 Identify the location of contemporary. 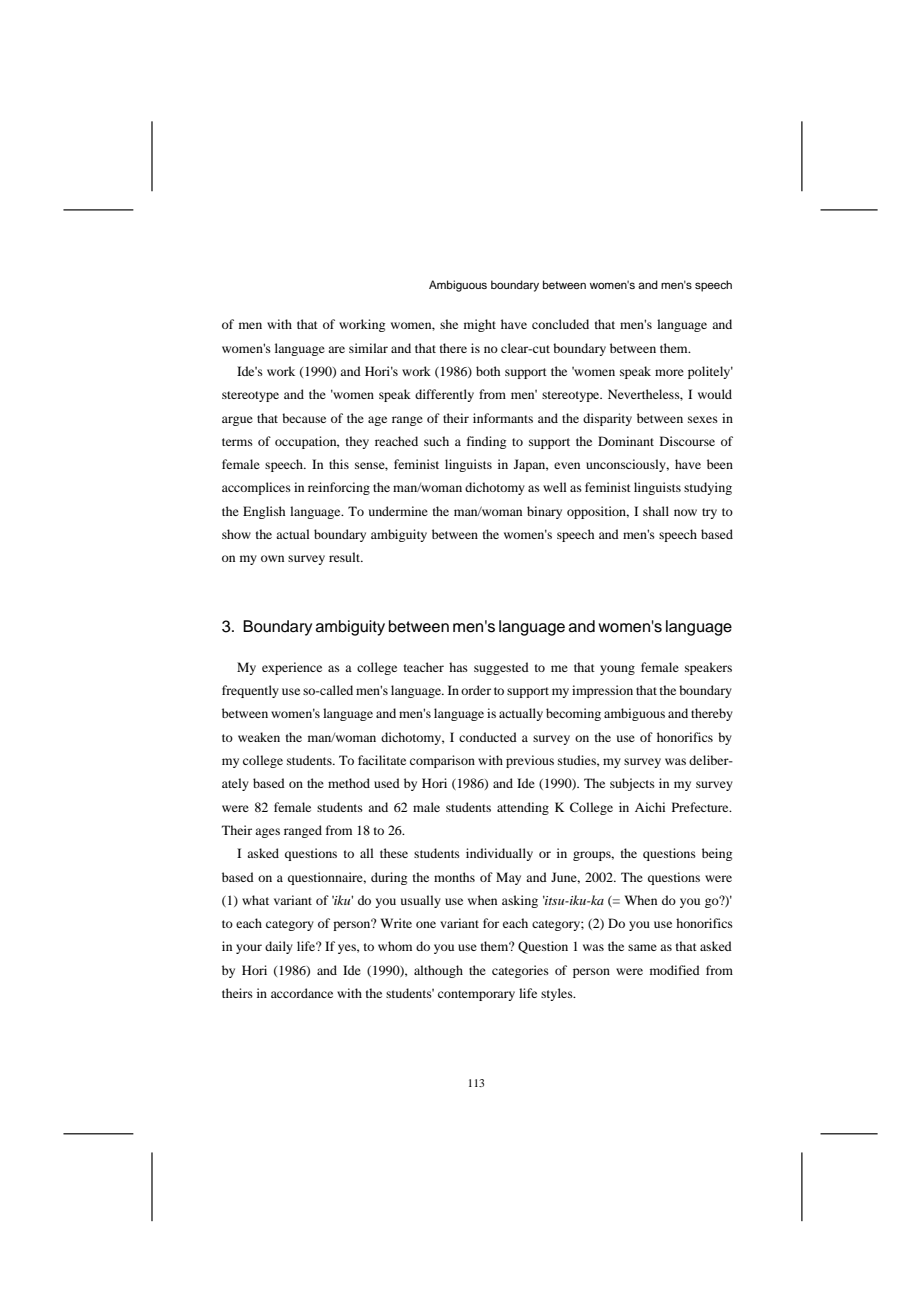
(476, 995).
